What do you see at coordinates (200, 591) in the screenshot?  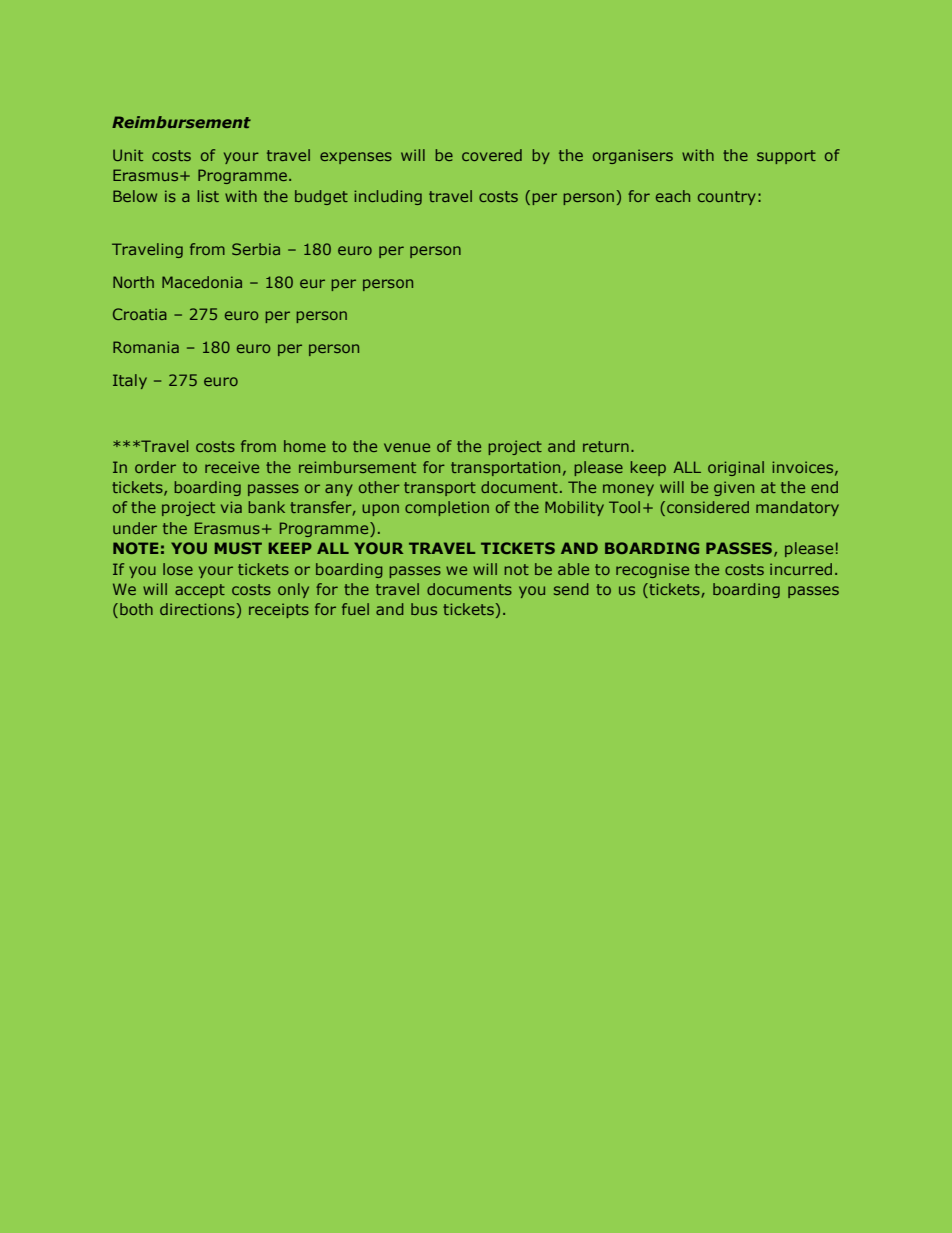 I see `accept` at bounding box center [200, 591].
